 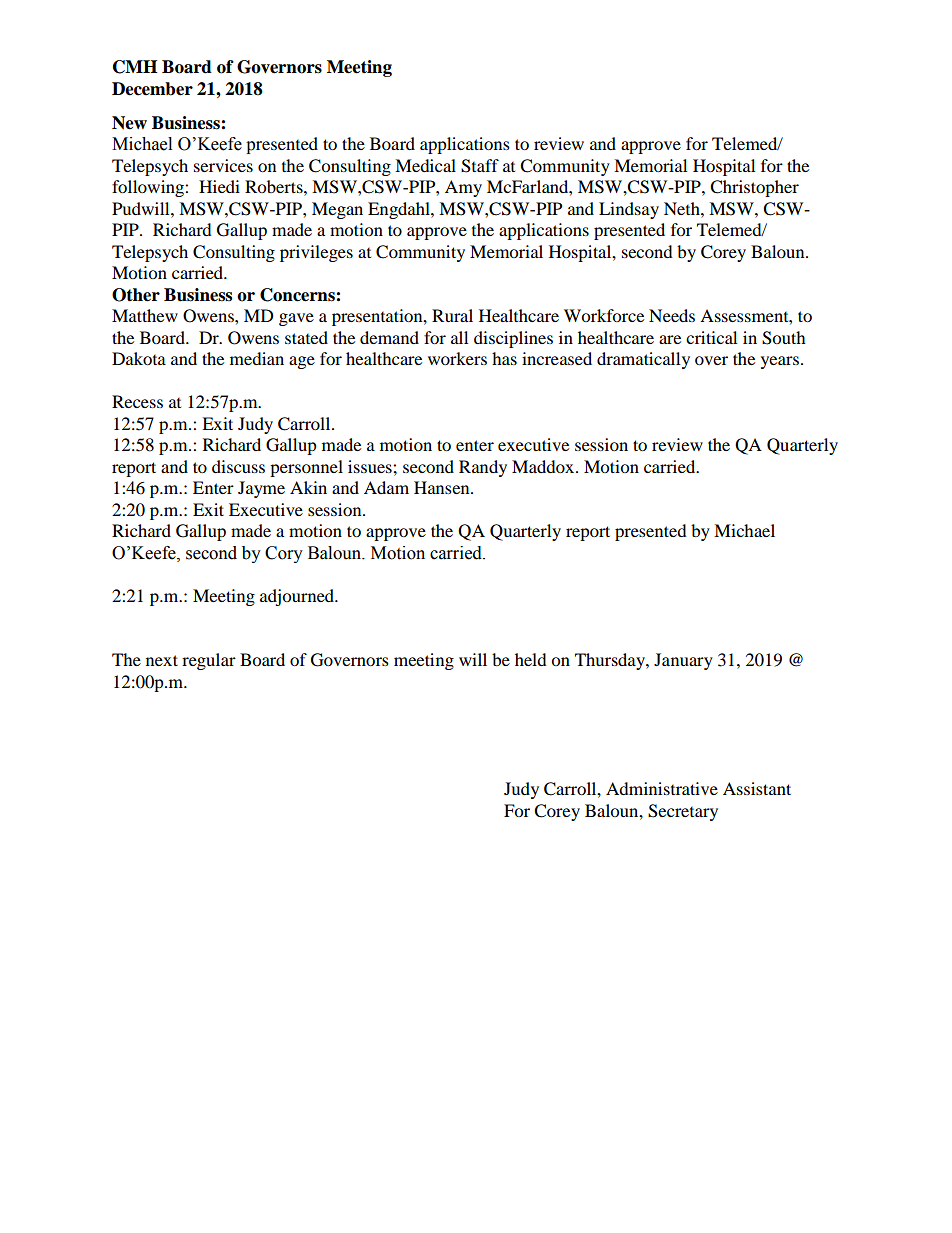 What do you see at coordinates (483, 468) in the screenshot?
I see `Randy` at bounding box center [483, 468].
